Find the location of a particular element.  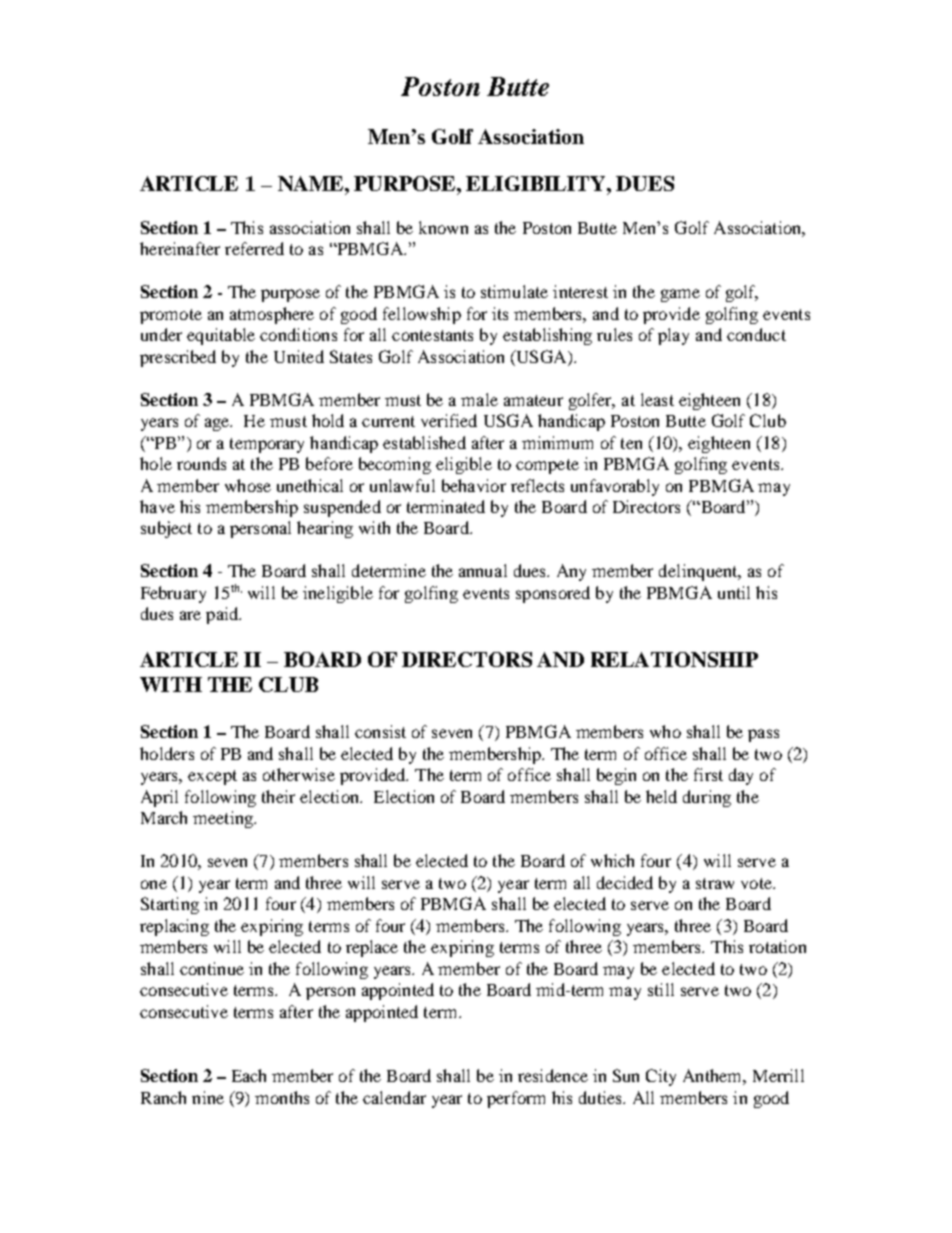

subject is located at coordinates (166, 529).
